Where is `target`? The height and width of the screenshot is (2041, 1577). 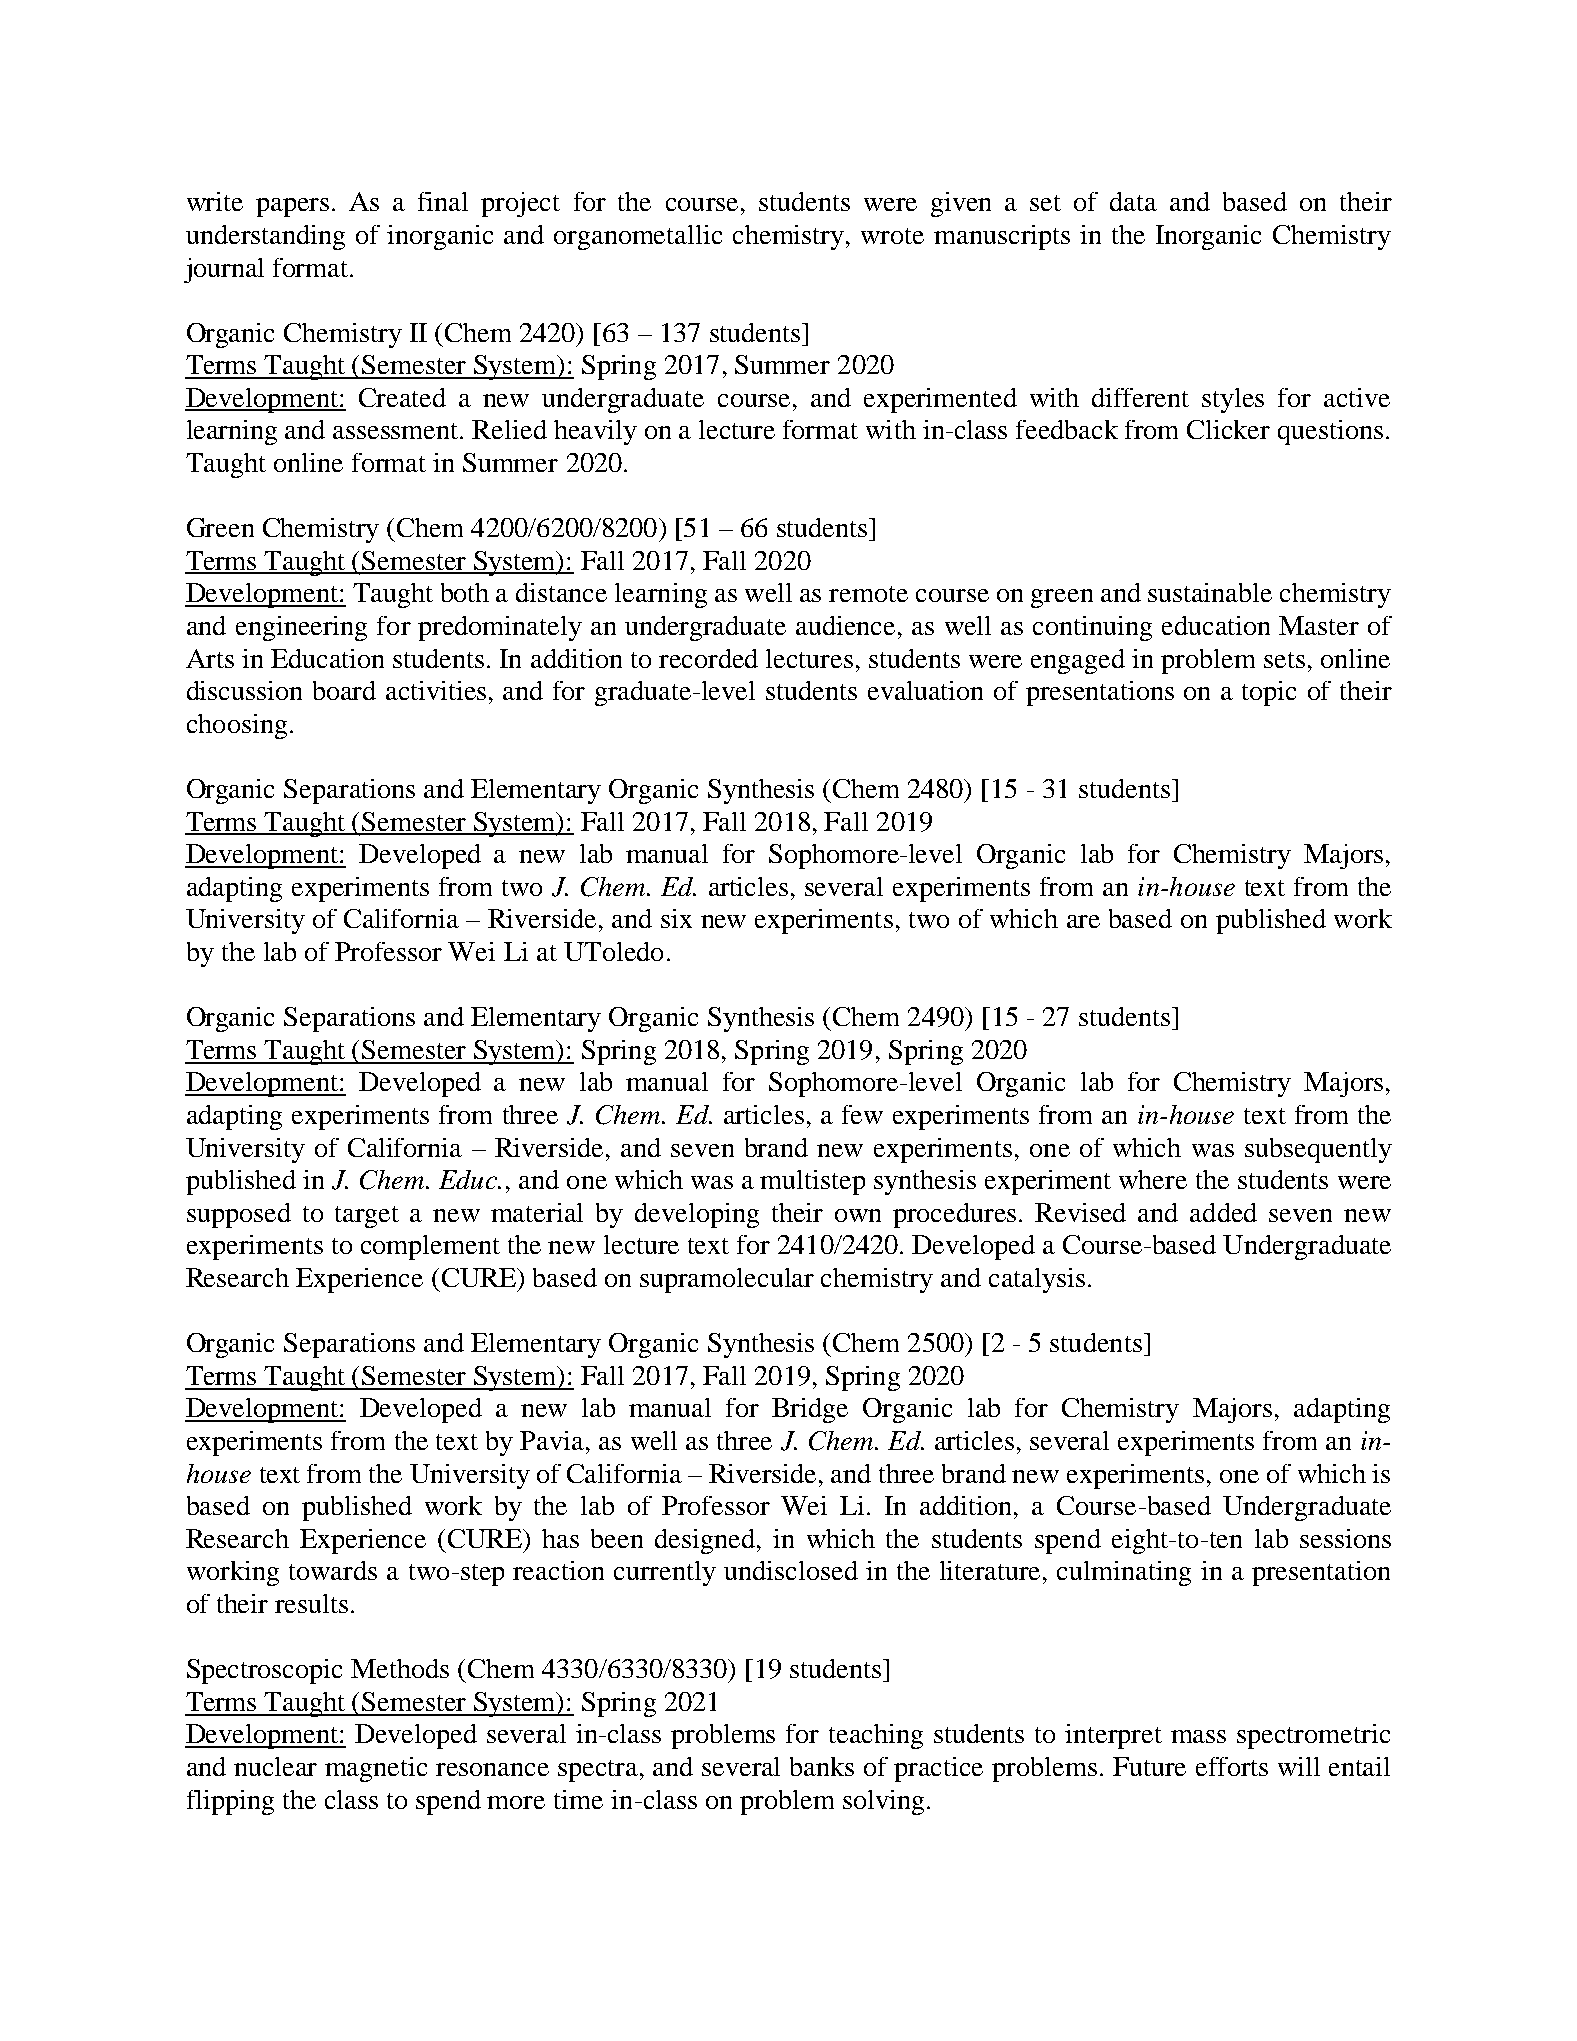
target is located at coordinates (367, 1217).
